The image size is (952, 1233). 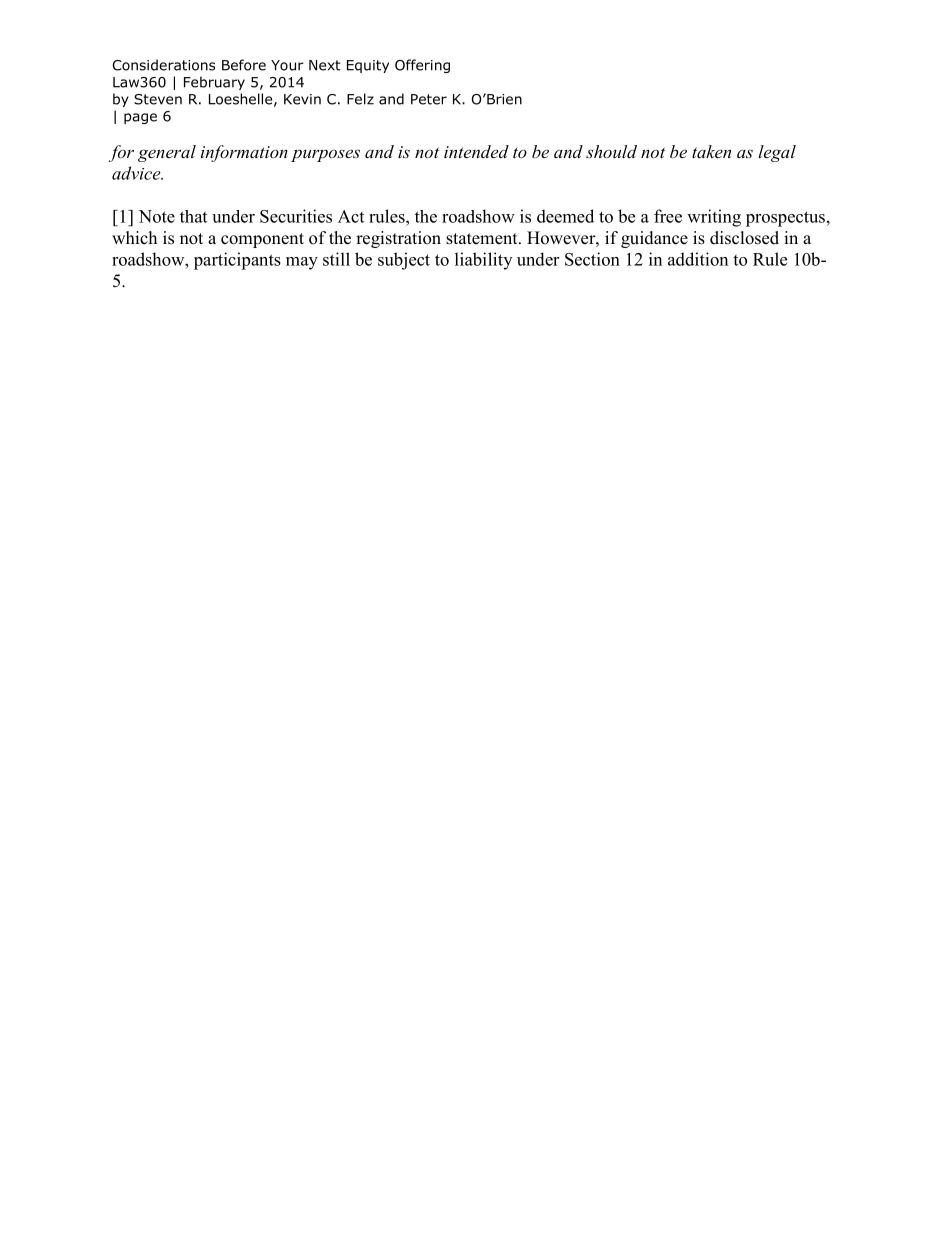 I want to click on Peter, so click(x=429, y=99).
